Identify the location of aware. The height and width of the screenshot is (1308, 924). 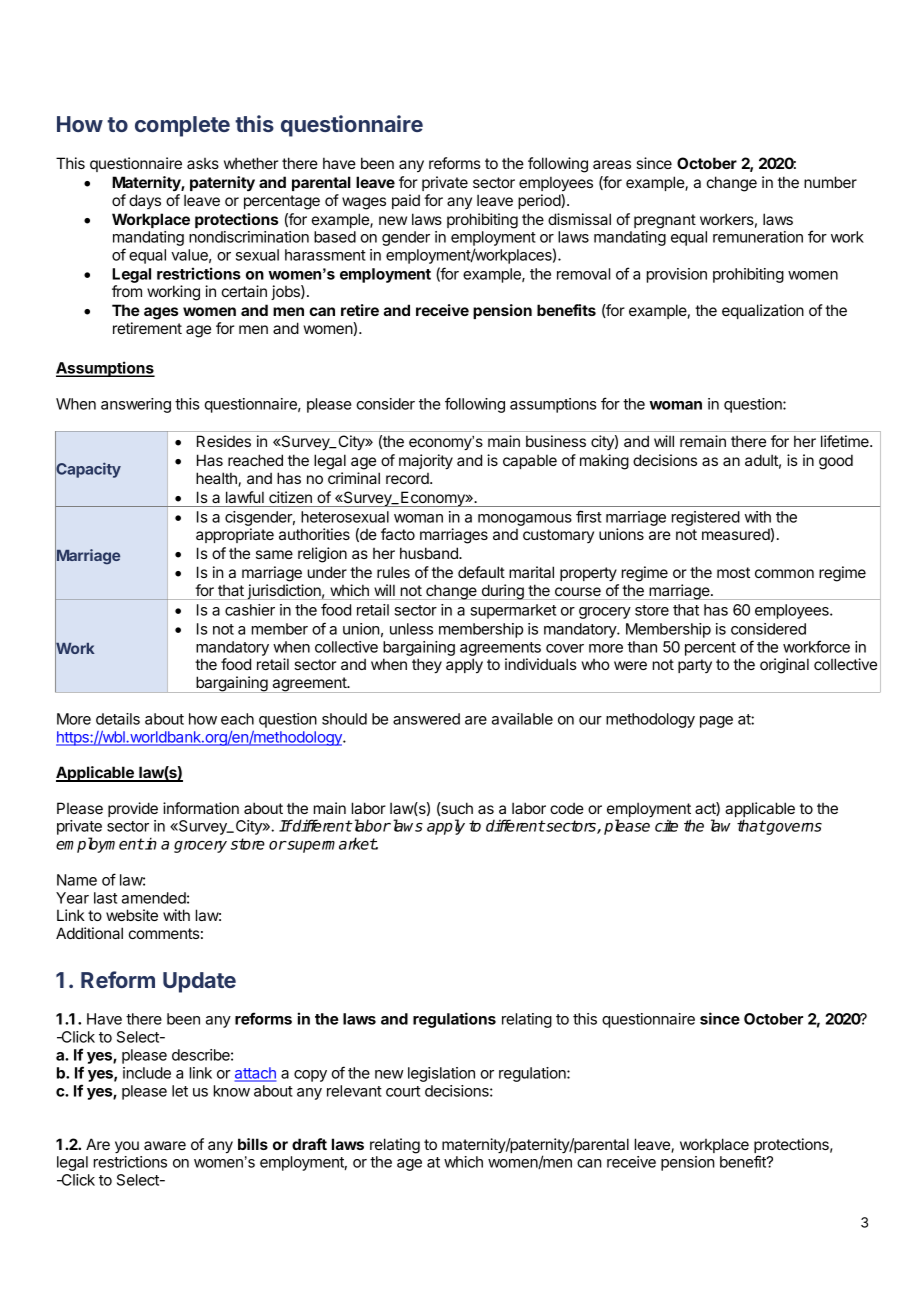
(165, 1145).
